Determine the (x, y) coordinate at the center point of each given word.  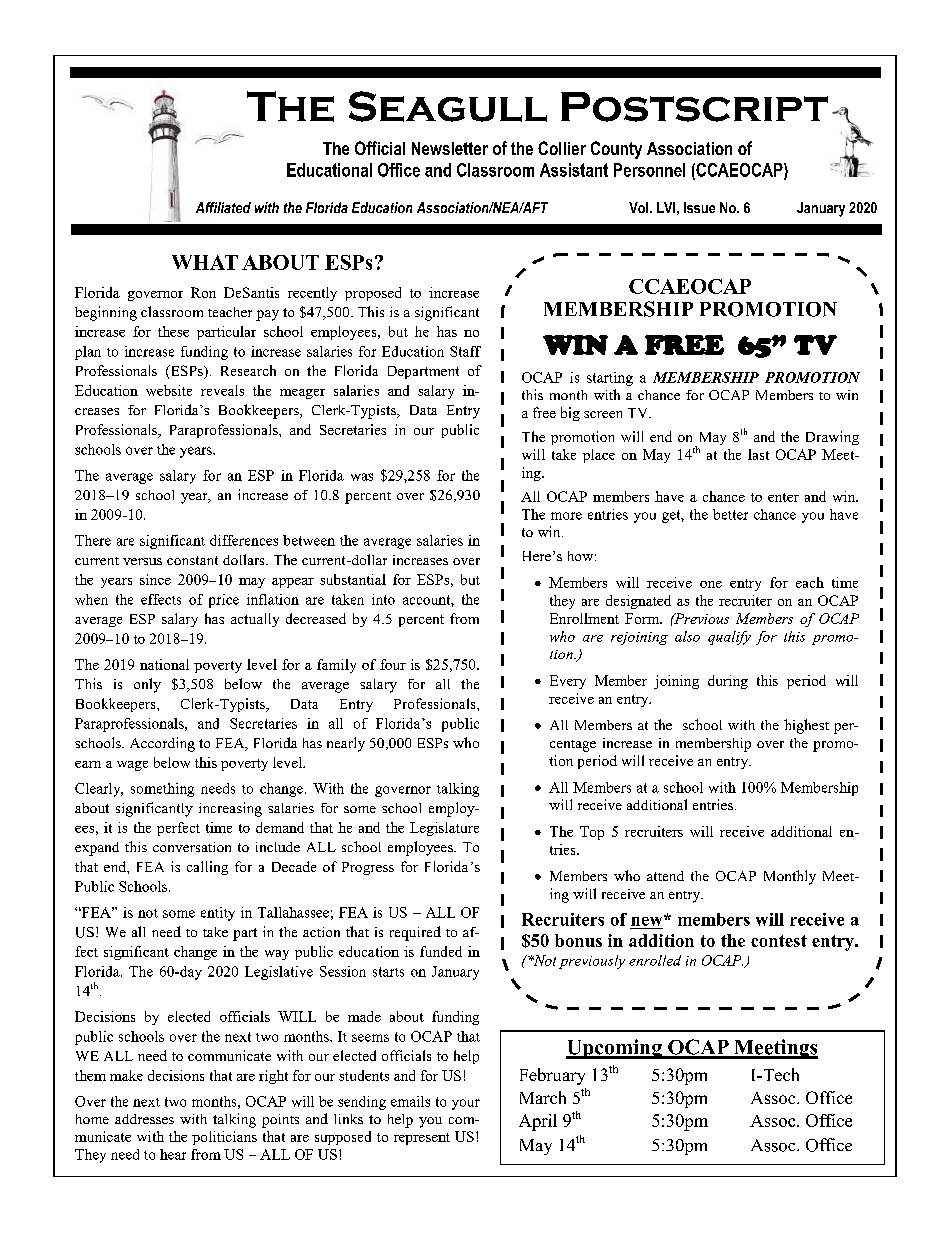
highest (806, 726)
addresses (144, 1119)
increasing (230, 809)
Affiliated (223, 207)
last (758, 454)
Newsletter (450, 148)
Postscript (694, 107)
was (362, 477)
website (169, 390)
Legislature (444, 829)
